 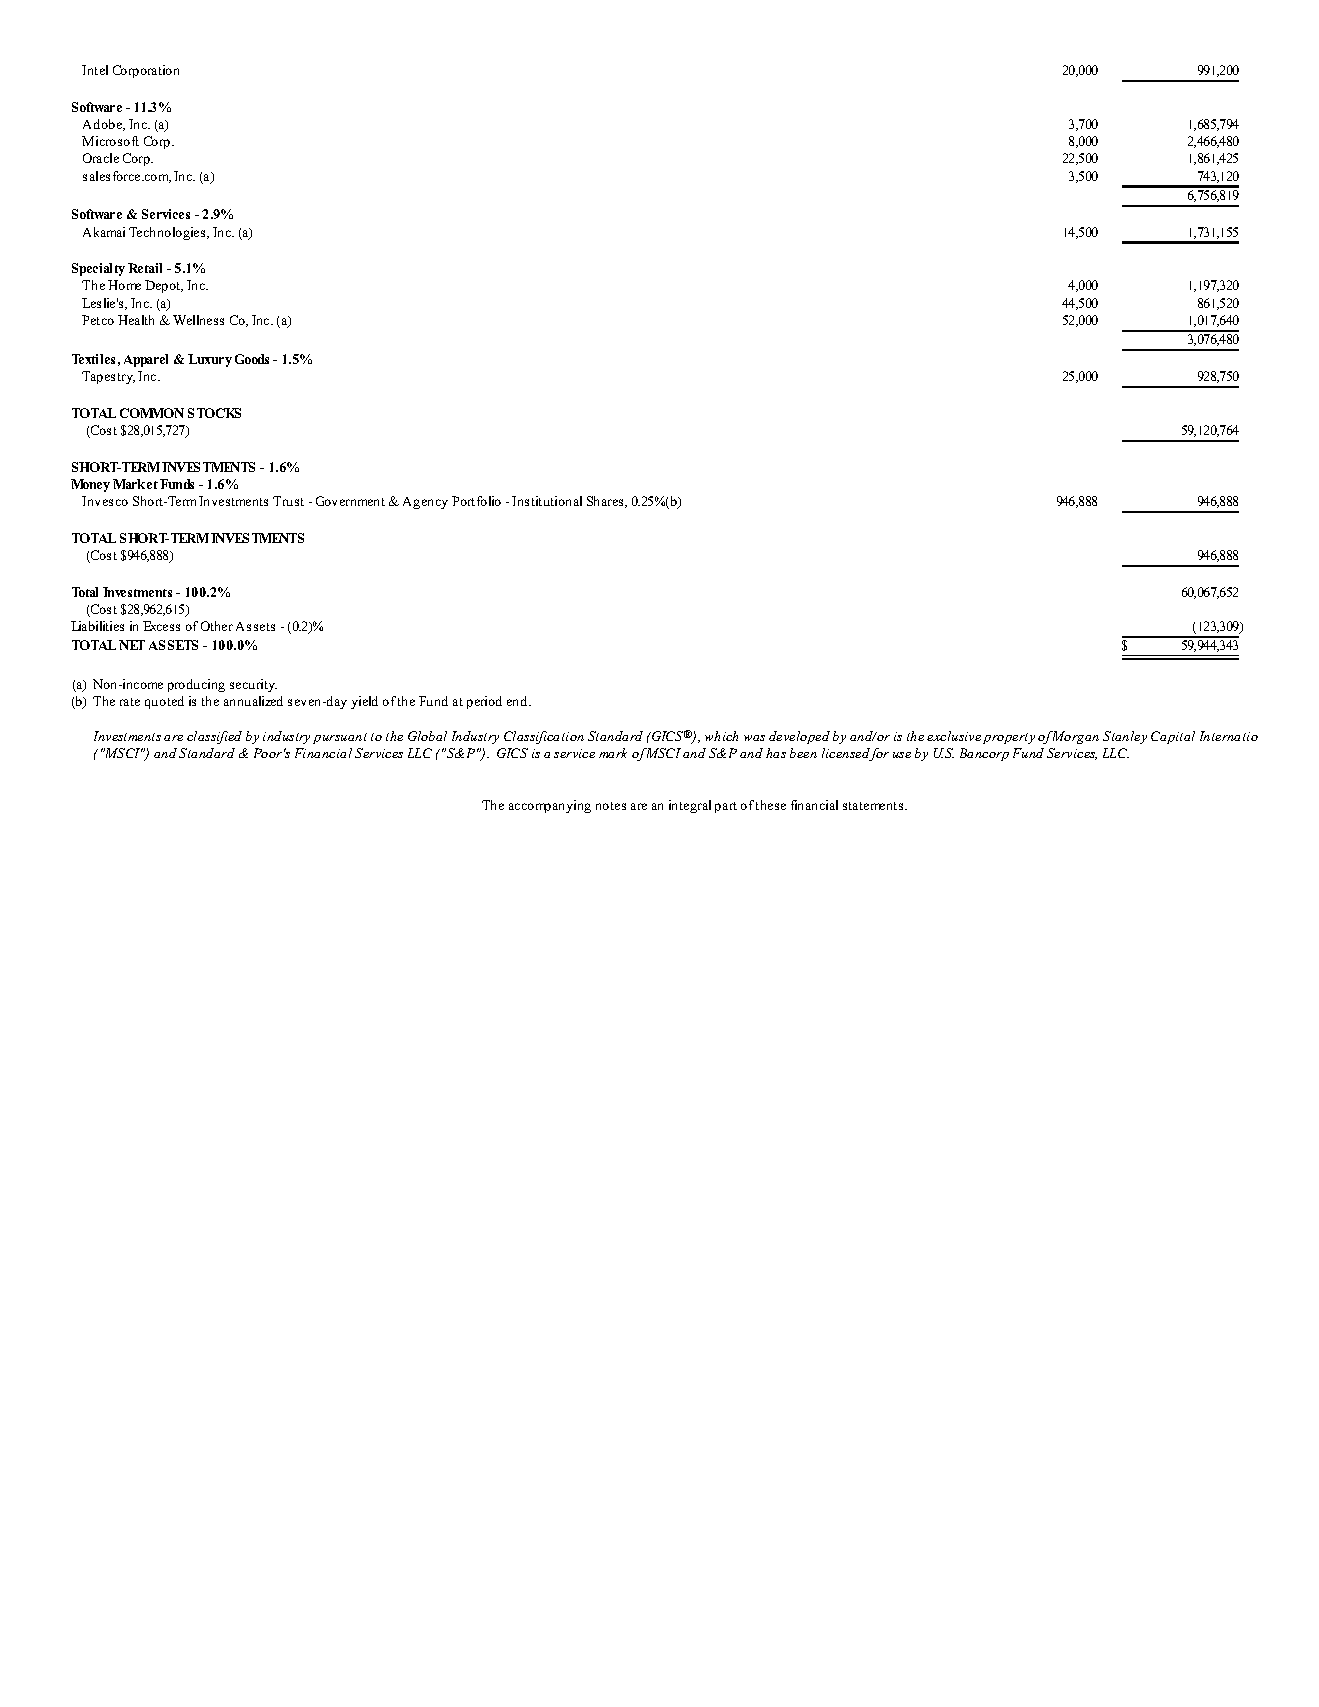 I want to click on notes, so click(x=611, y=806).
